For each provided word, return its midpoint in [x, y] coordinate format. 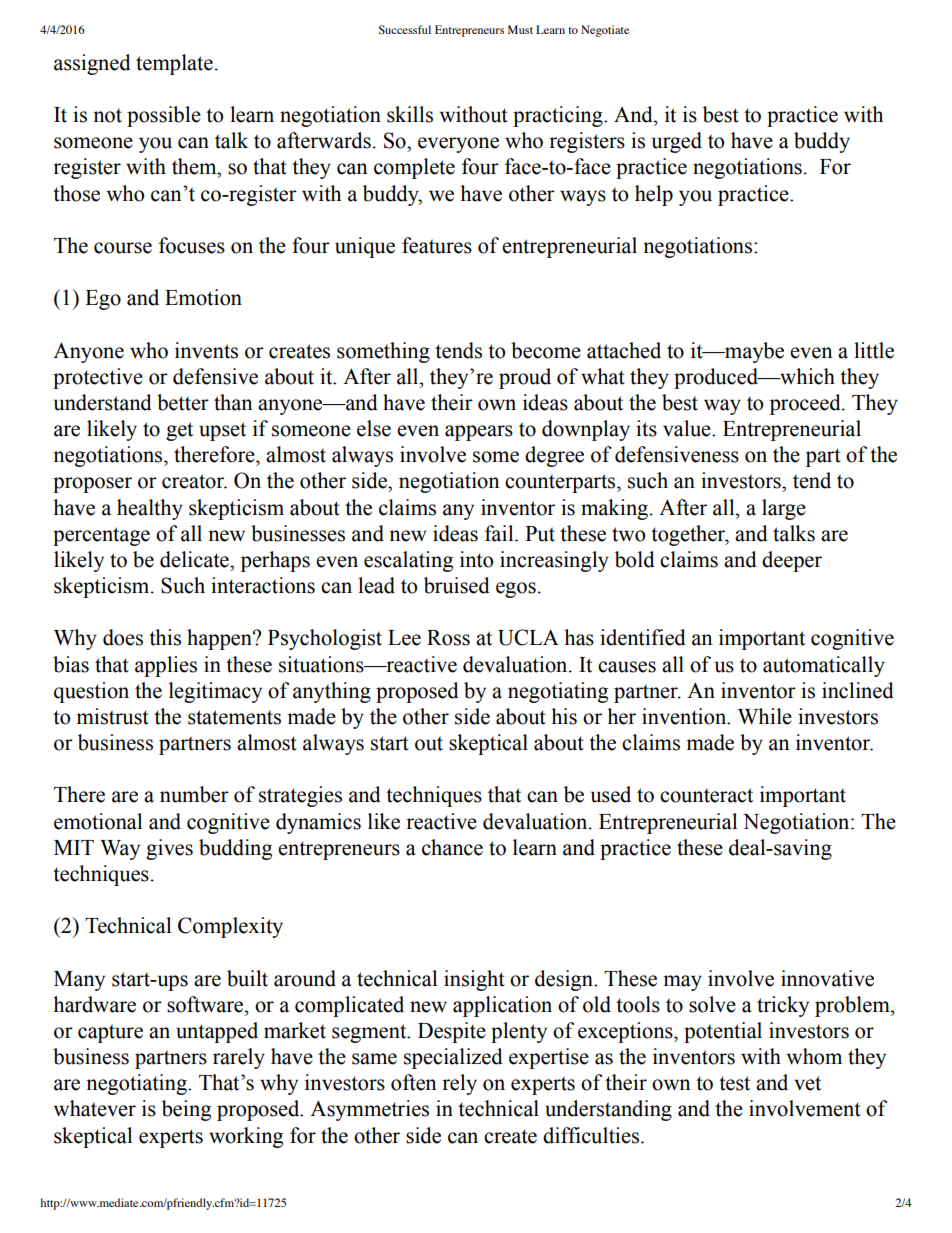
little [874, 350]
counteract [706, 795]
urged [677, 142]
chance [452, 847]
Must [520, 29]
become [546, 350]
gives [169, 849]
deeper [792, 561]
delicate [195, 559]
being [186, 1110]
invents [206, 350]
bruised [457, 585]
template [174, 64]
